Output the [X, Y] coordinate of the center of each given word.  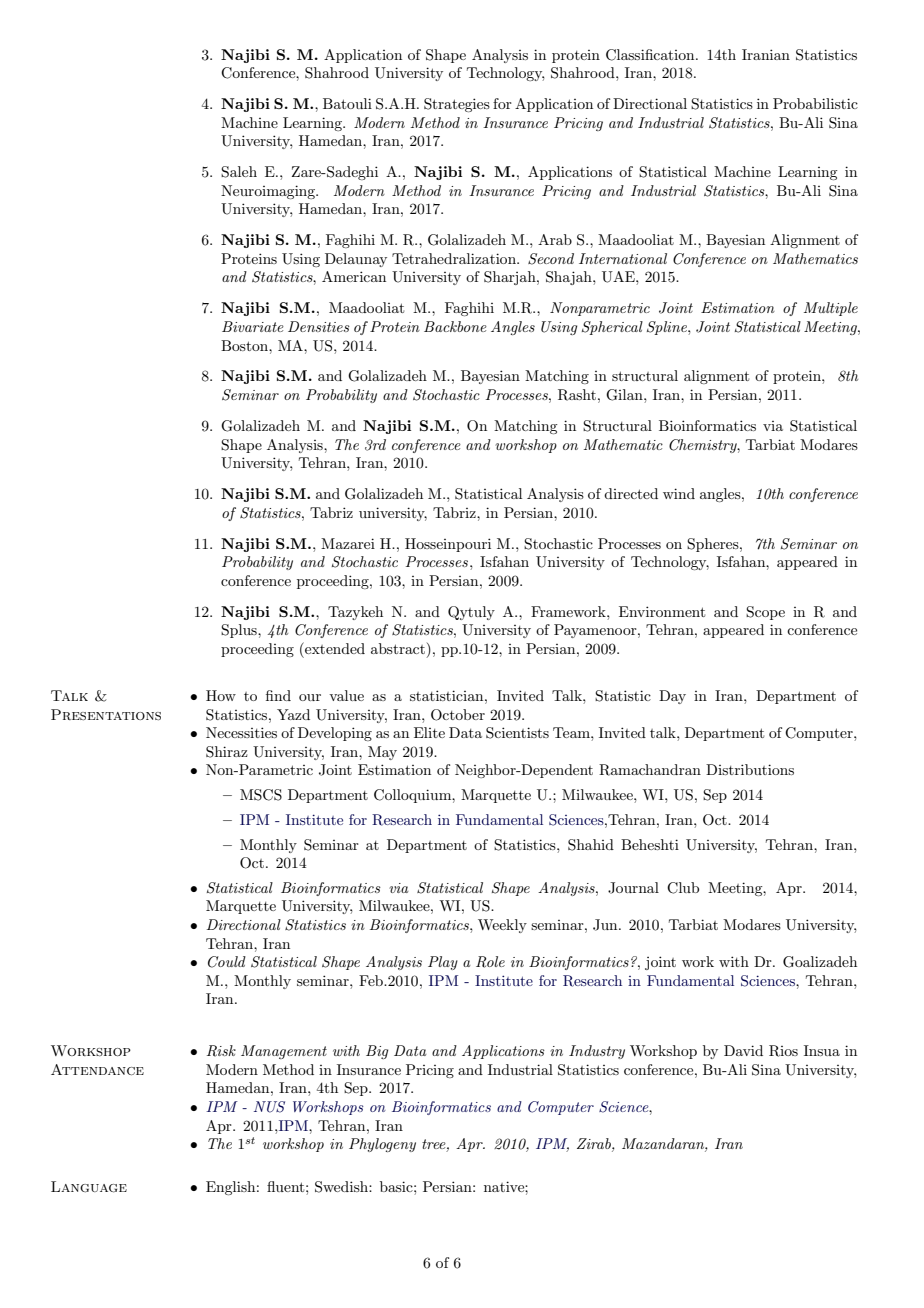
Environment [662, 611]
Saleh [239, 172]
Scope [765, 613]
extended [334, 648]
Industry [597, 1052]
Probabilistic [815, 103]
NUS [269, 1107]
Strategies [457, 105]
